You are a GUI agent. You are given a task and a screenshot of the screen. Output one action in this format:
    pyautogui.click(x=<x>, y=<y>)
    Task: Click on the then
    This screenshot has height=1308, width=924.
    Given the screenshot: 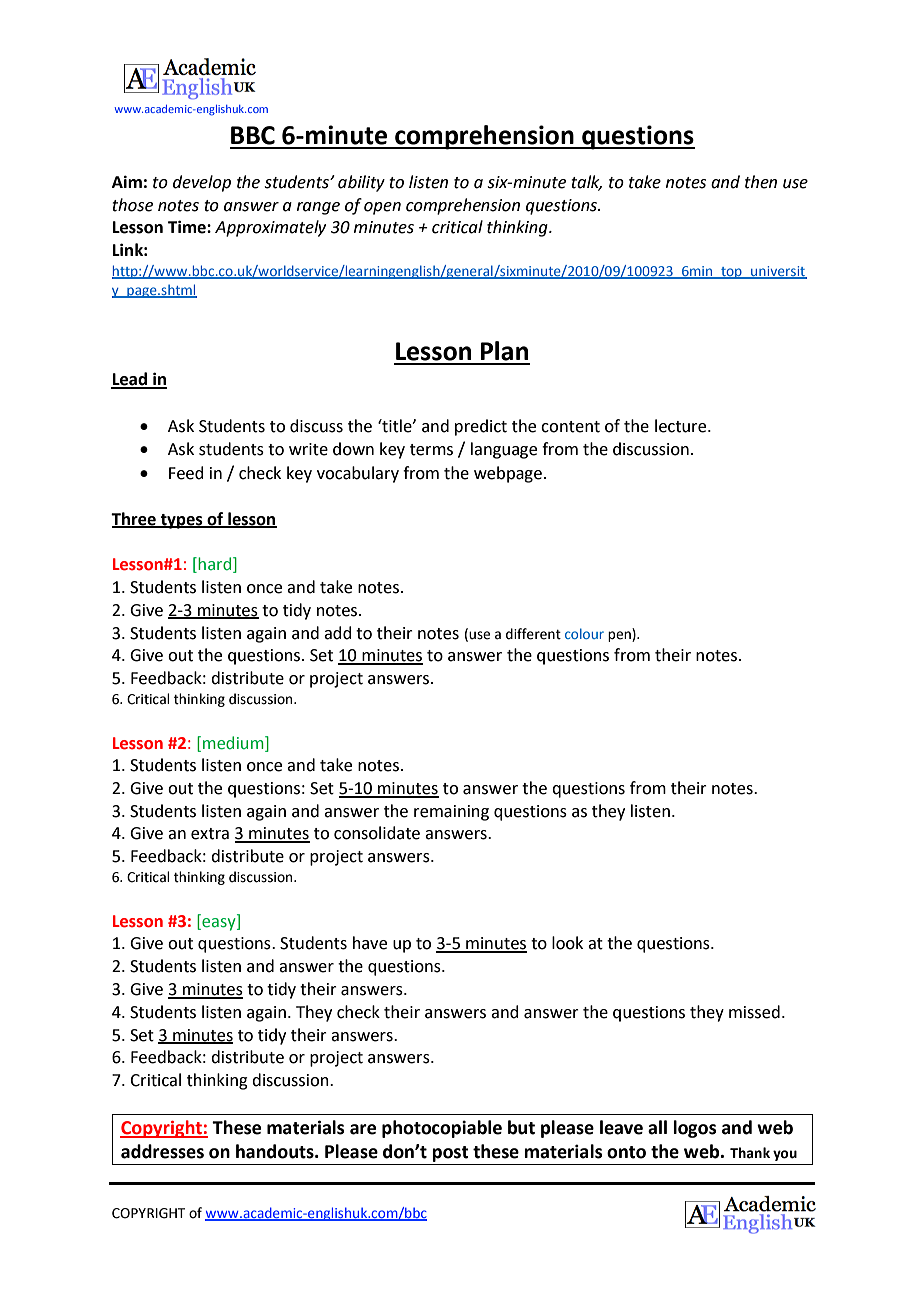 What is the action you would take?
    pyautogui.click(x=761, y=182)
